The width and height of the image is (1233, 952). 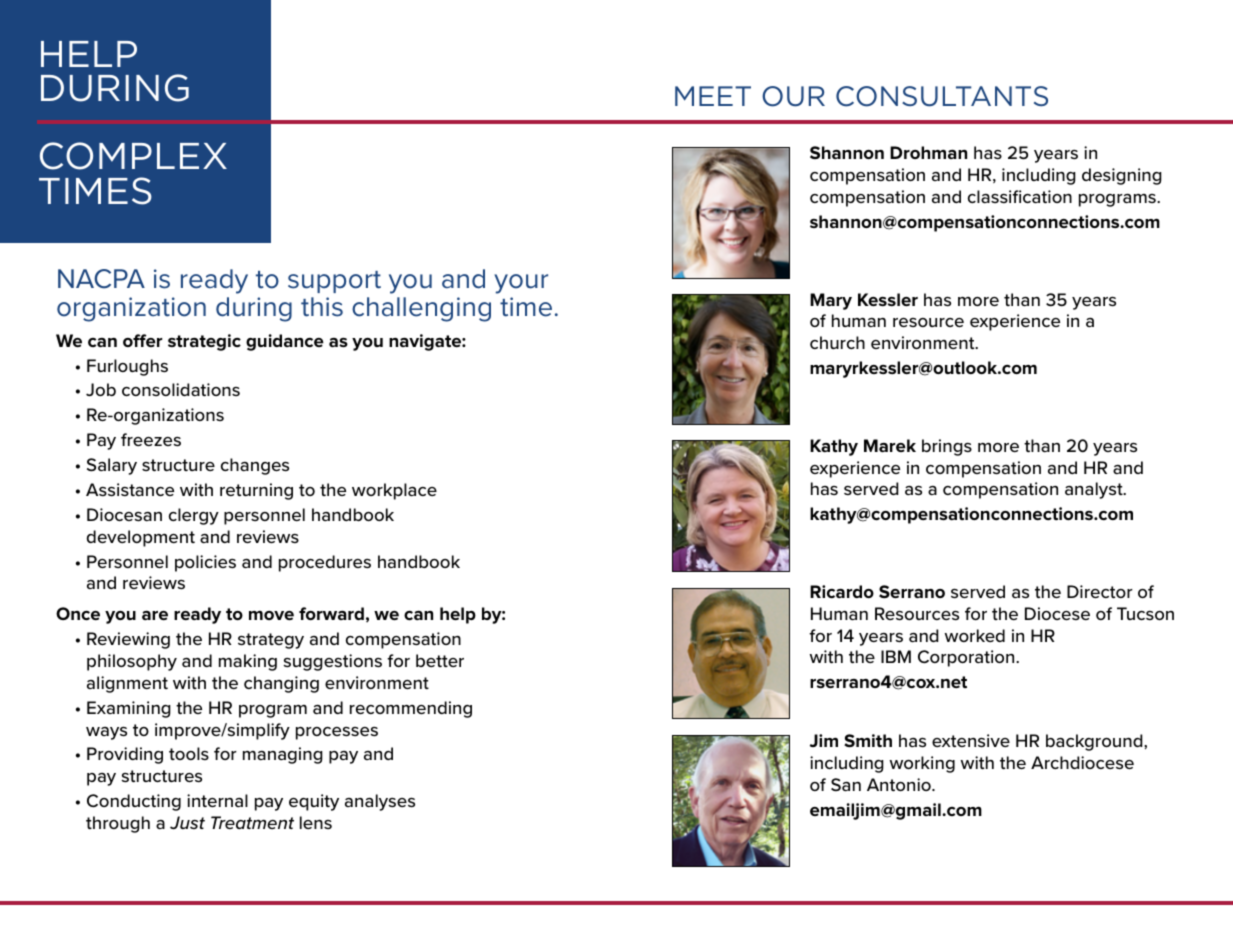 What do you see at coordinates (1020, 197) in the image?
I see `classification` at bounding box center [1020, 197].
